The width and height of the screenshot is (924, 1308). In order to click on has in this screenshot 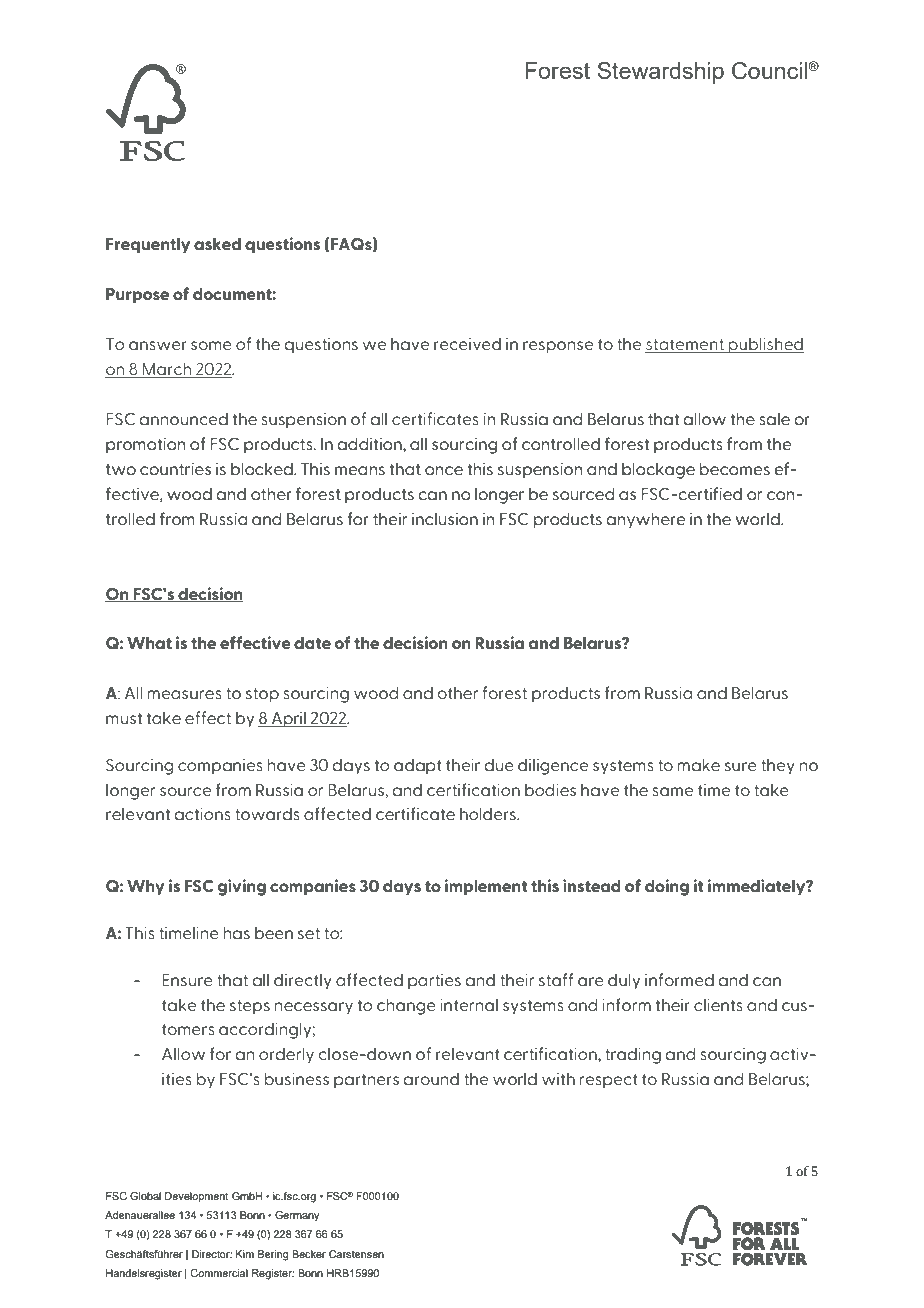, I will do `click(237, 932)`.
